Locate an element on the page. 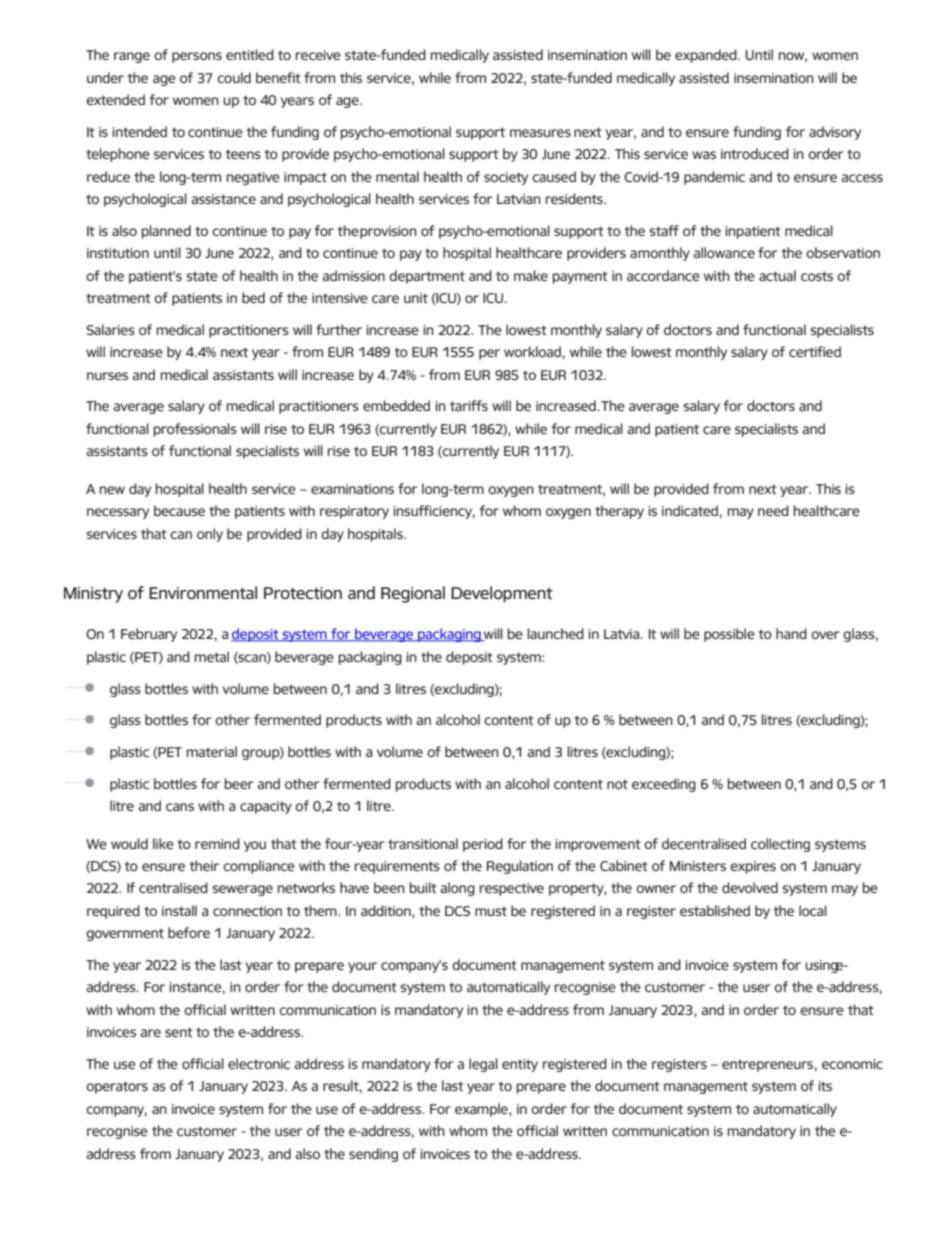 Image resolution: width=952 pixels, height=1233 pixels. February is located at coordinates (149, 635).
